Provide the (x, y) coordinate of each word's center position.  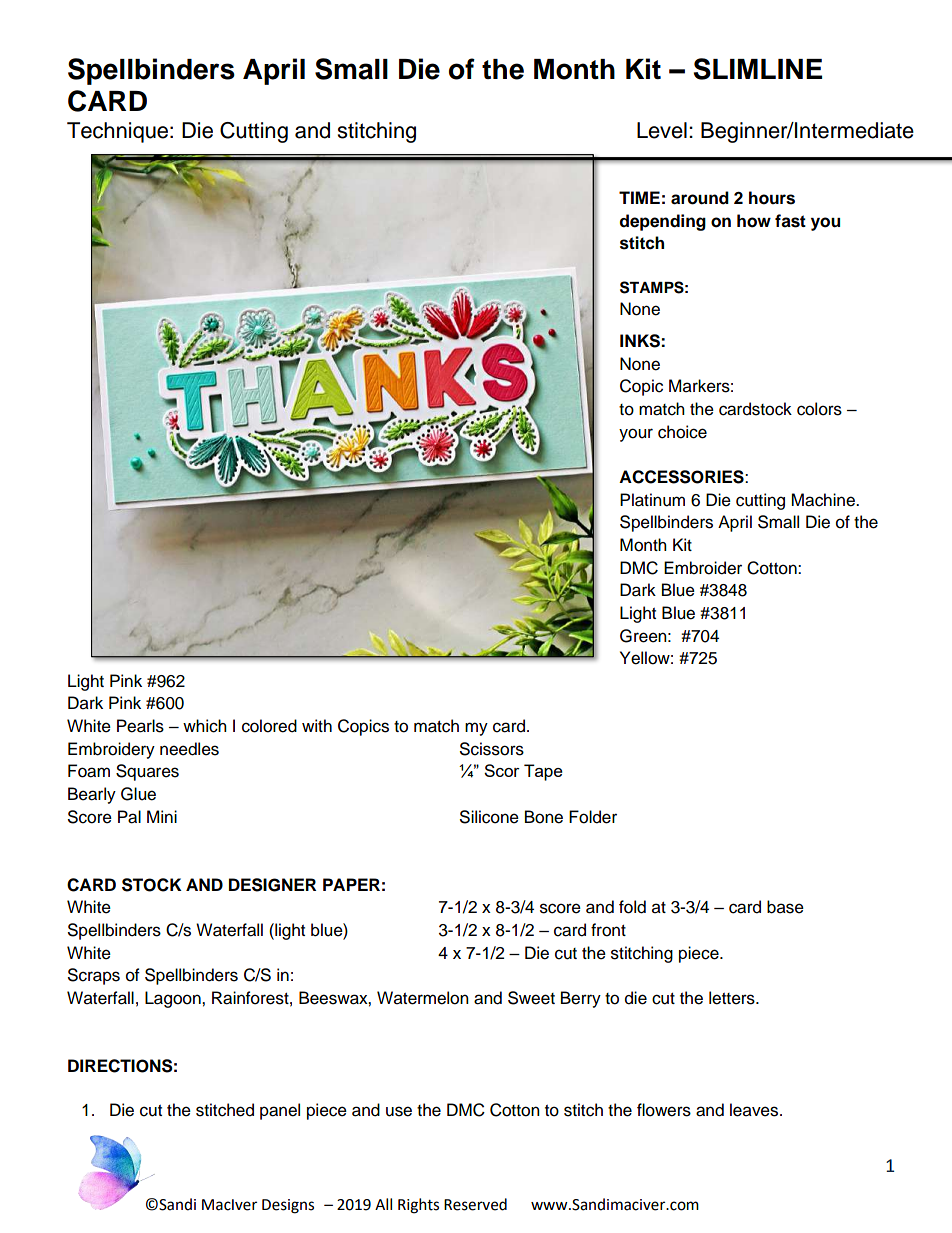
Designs (288, 1206)
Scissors (492, 749)
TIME (639, 197)
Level (662, 130)
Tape (543, 772)
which (205, 726)
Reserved (475, 1204)
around (700, 198)
